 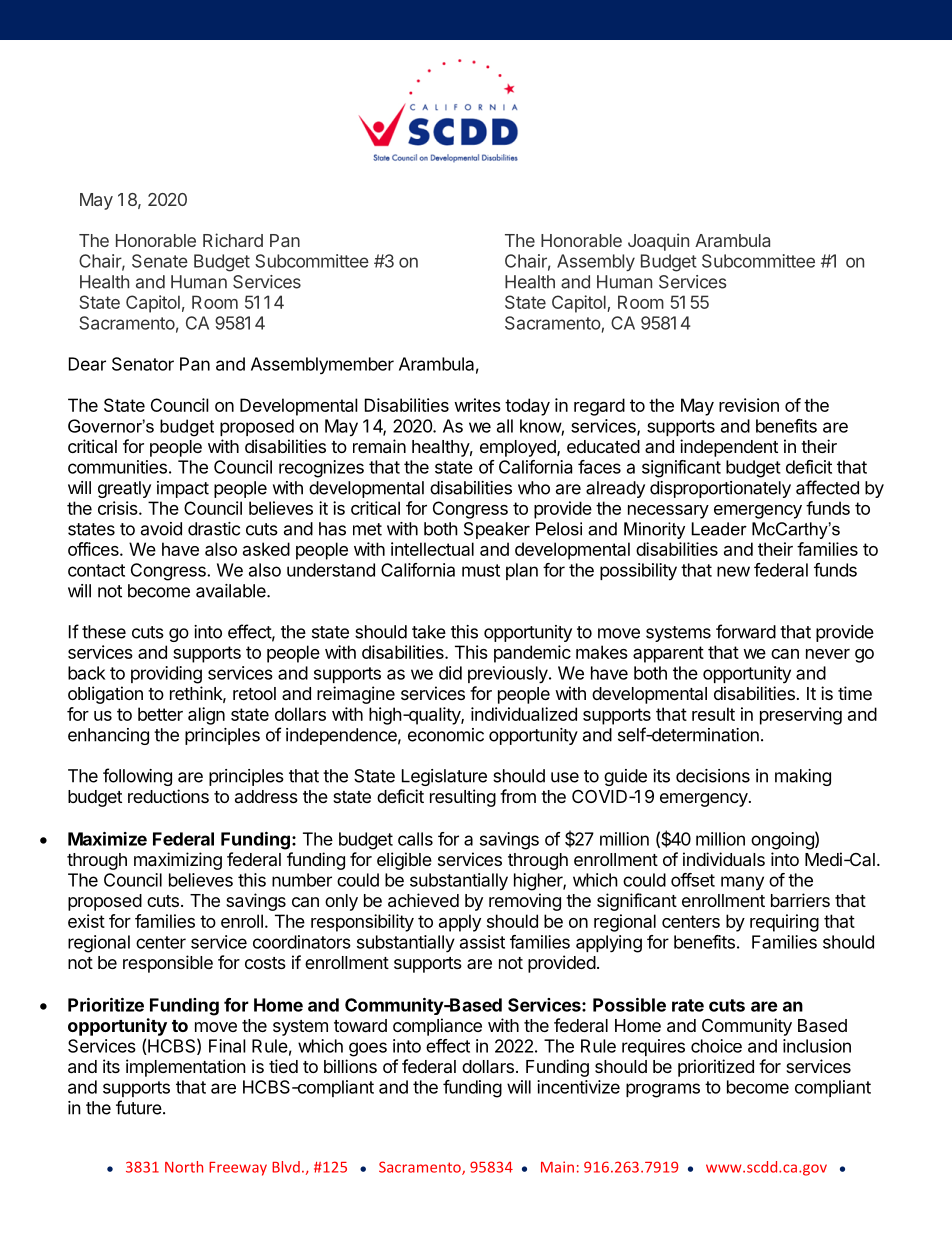 What do you see at coordinates (720, 489) in the page?
I see `disproportionately` at bounding box center [720, 489].
